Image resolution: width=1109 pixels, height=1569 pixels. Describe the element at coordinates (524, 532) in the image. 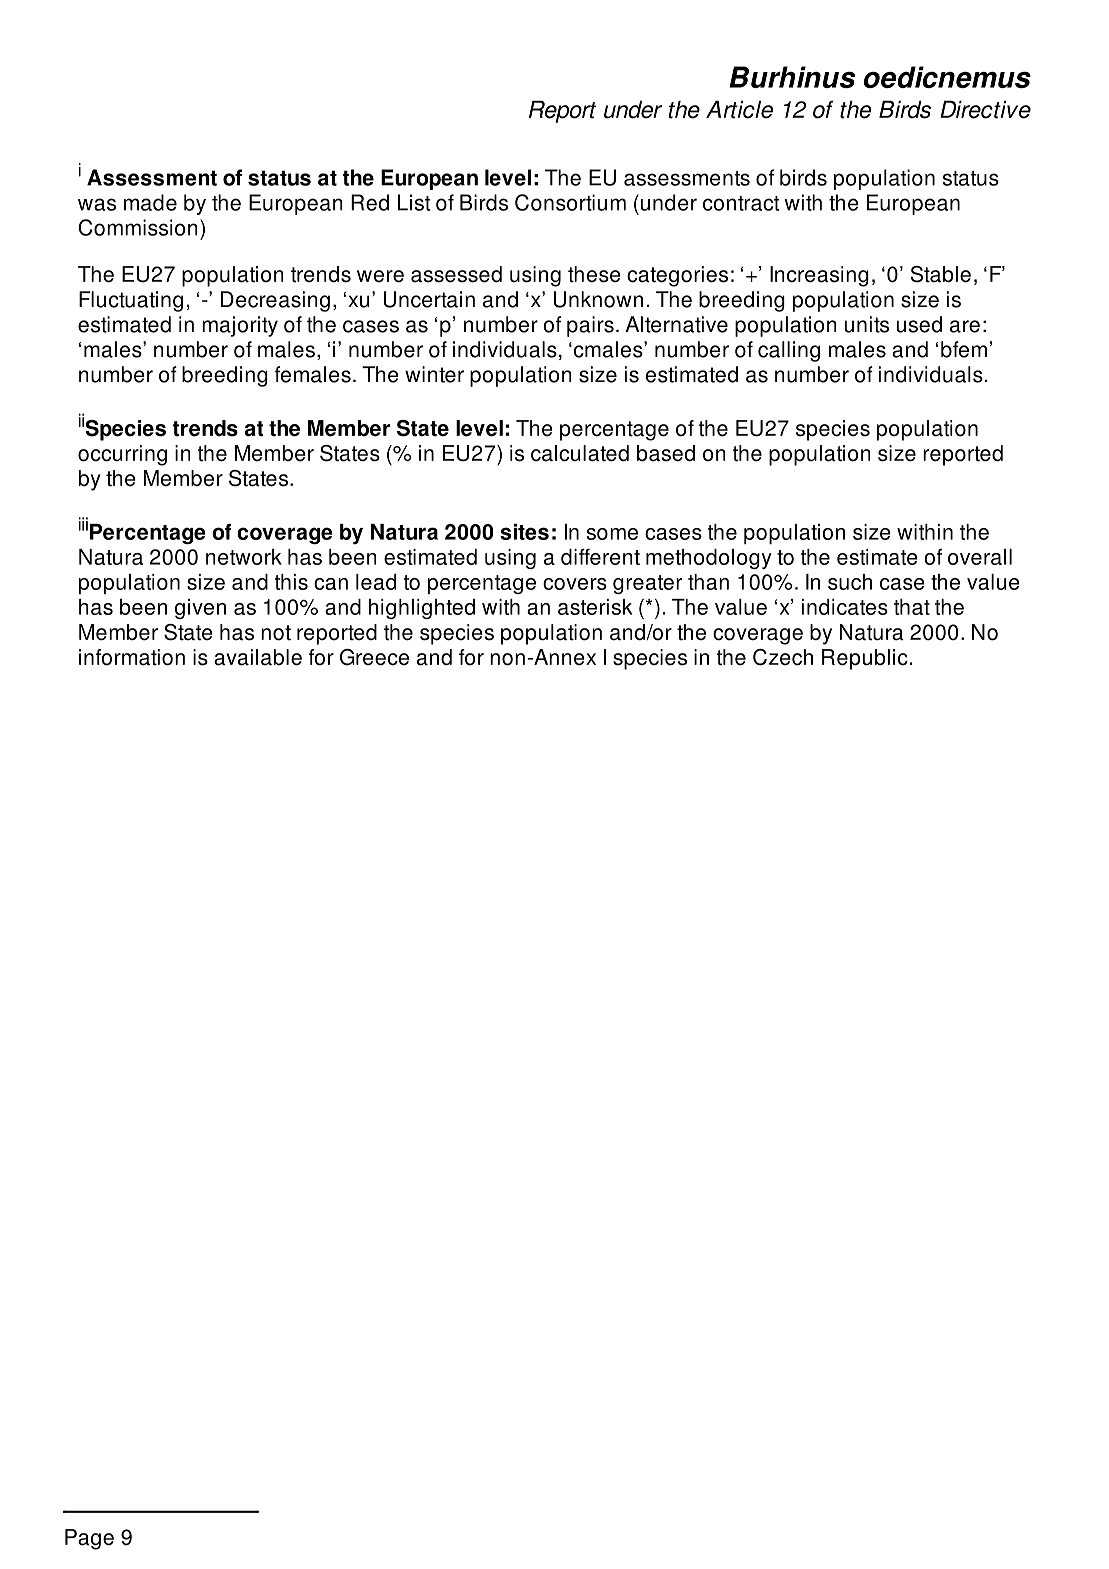

I see `sites` at that location.
